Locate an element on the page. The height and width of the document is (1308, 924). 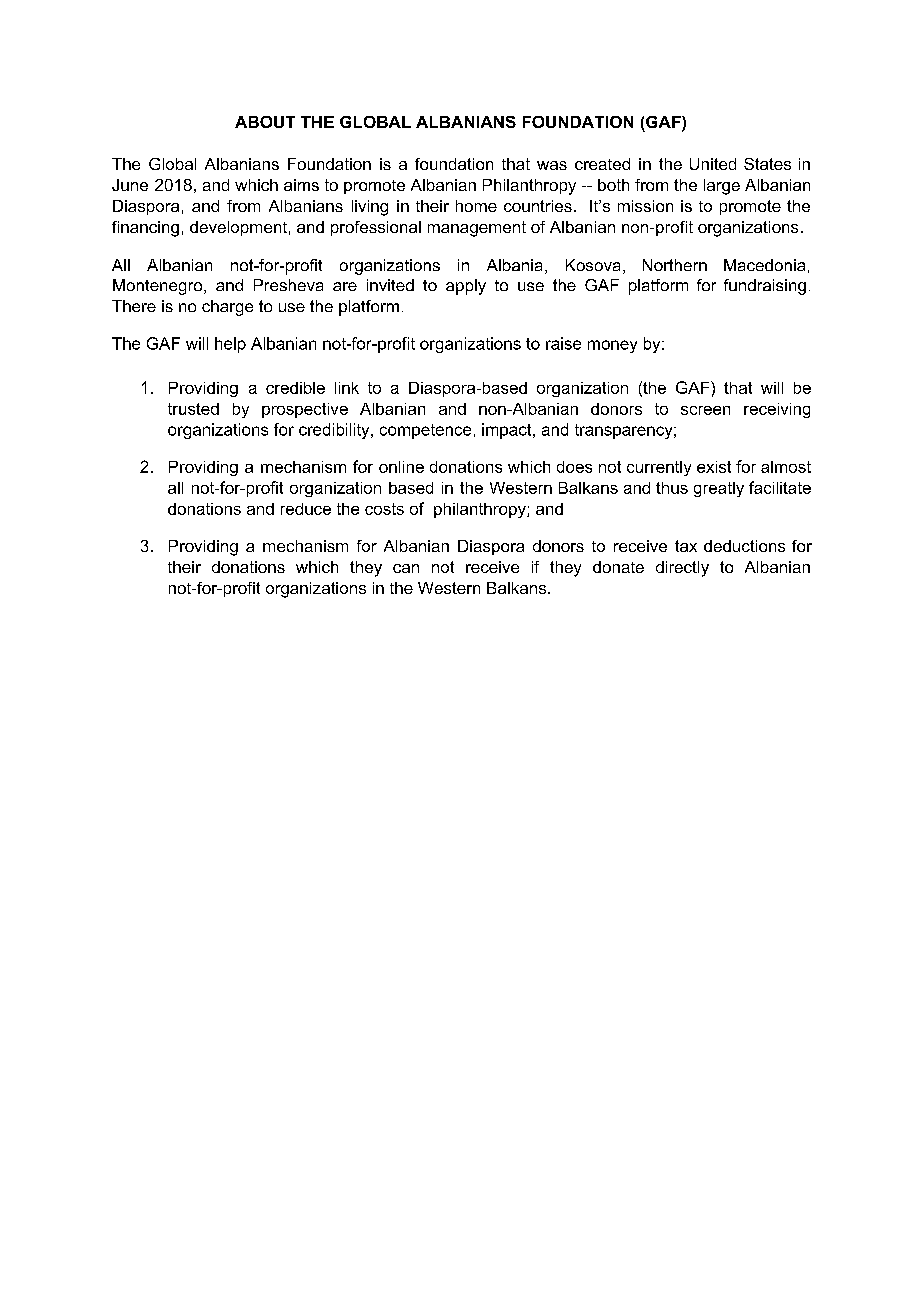
help is located at coordinates (230, 345).
